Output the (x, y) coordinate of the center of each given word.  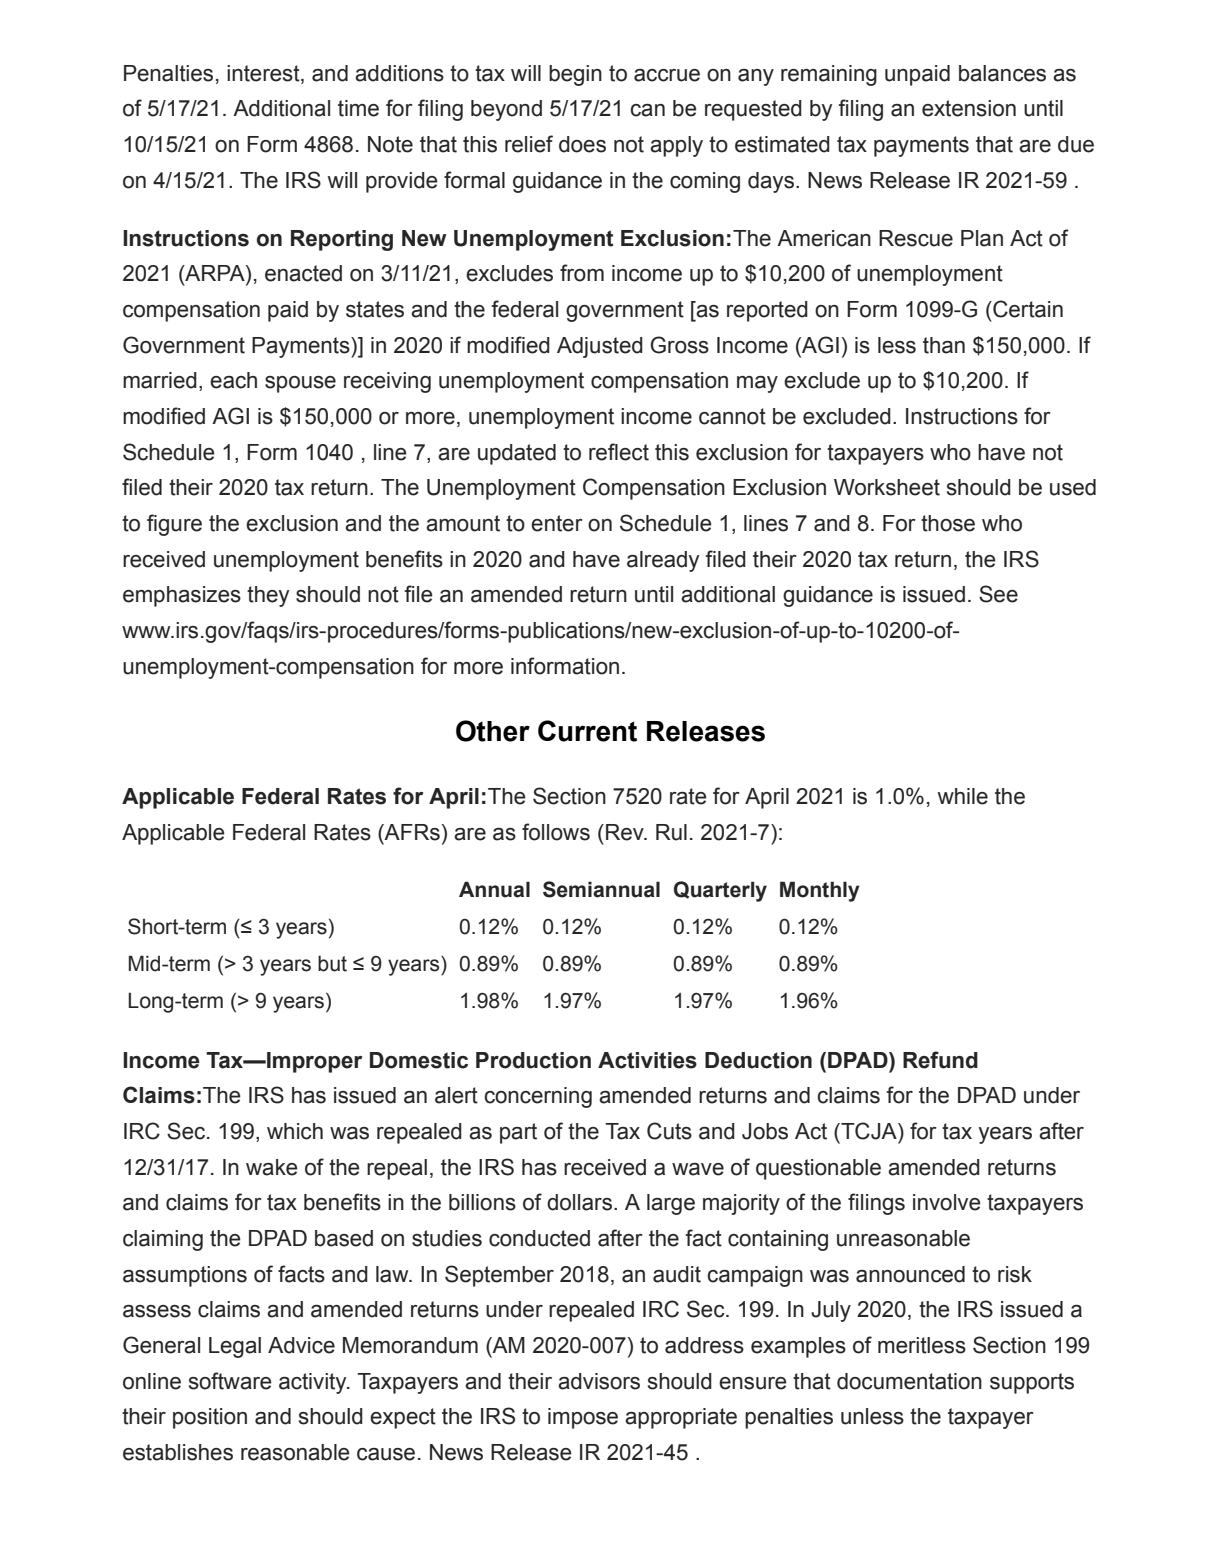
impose (583, 1418)
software (230, 1381)
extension (969, 108)
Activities (647, 1060)
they (268, 596)
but (332, 963)
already (663, 561)
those (948, 523)
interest (264, 73)
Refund (940, 1060)
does (582, 144)
